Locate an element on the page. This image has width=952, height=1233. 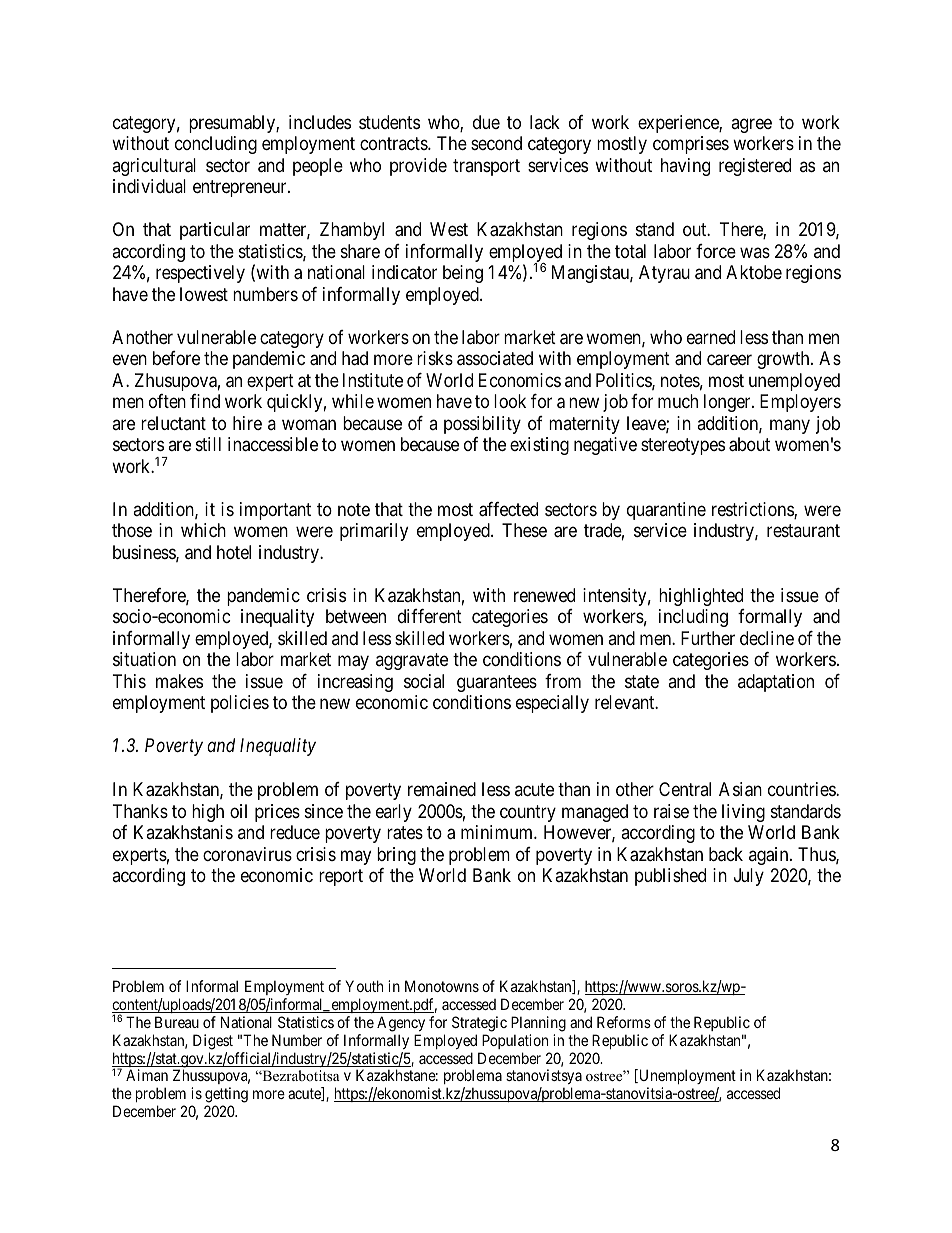
remained is located at coordinates (442, 789).
